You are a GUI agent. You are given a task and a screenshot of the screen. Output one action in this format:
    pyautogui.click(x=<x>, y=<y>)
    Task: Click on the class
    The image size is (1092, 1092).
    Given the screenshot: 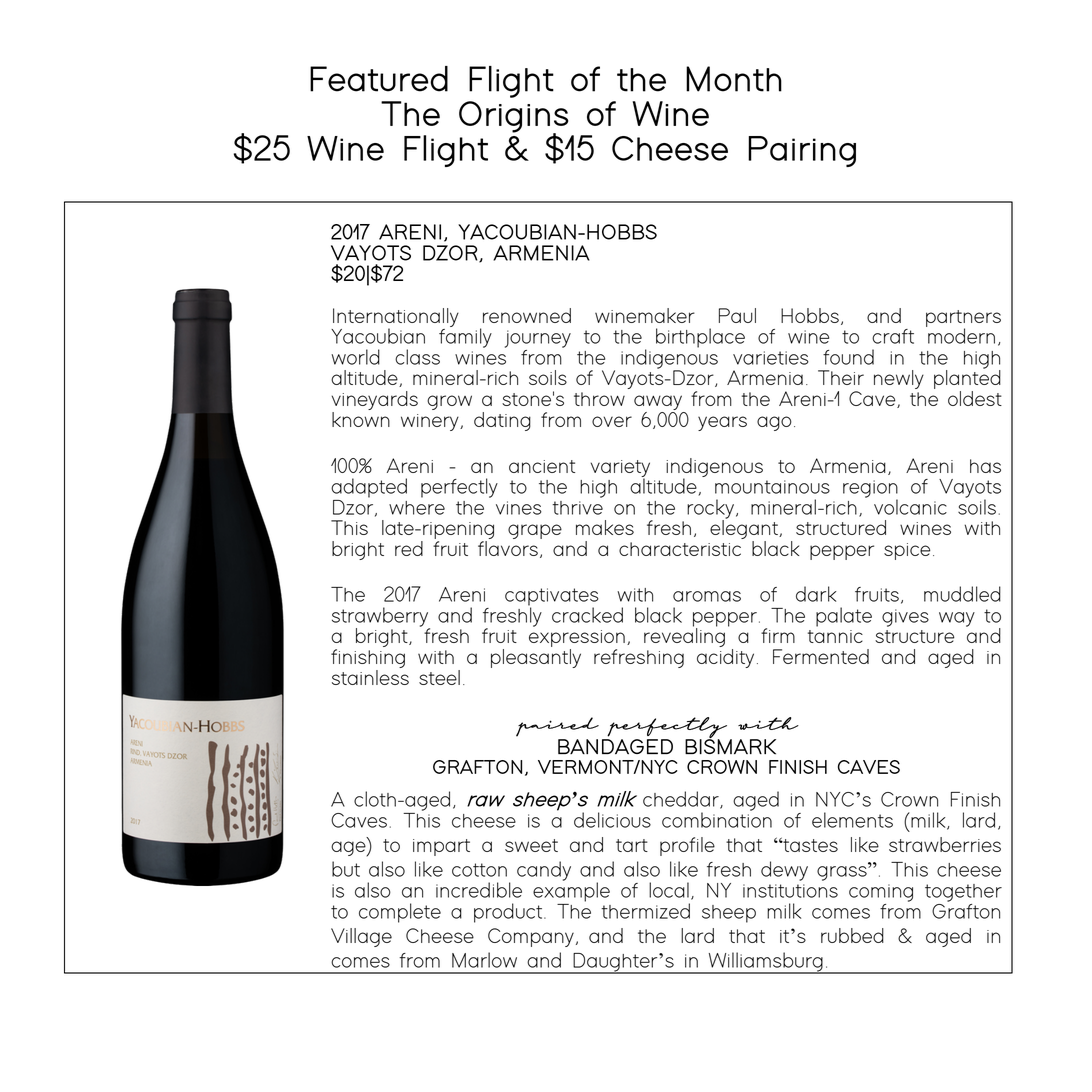 What is the action you would take?
    pyautogui.click(x=417, y=357)
